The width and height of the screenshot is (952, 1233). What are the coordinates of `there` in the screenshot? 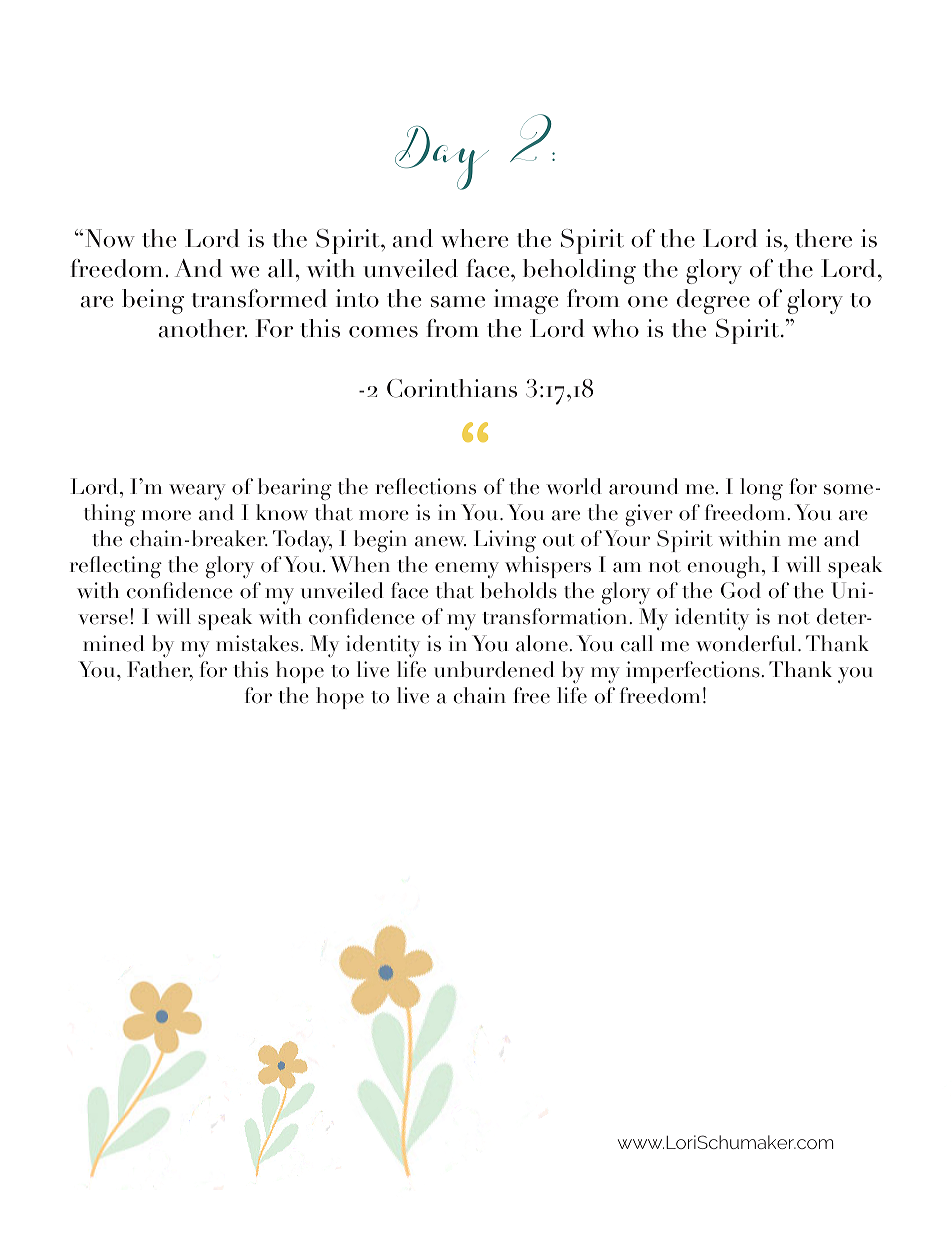 It's located at (823, 238).
